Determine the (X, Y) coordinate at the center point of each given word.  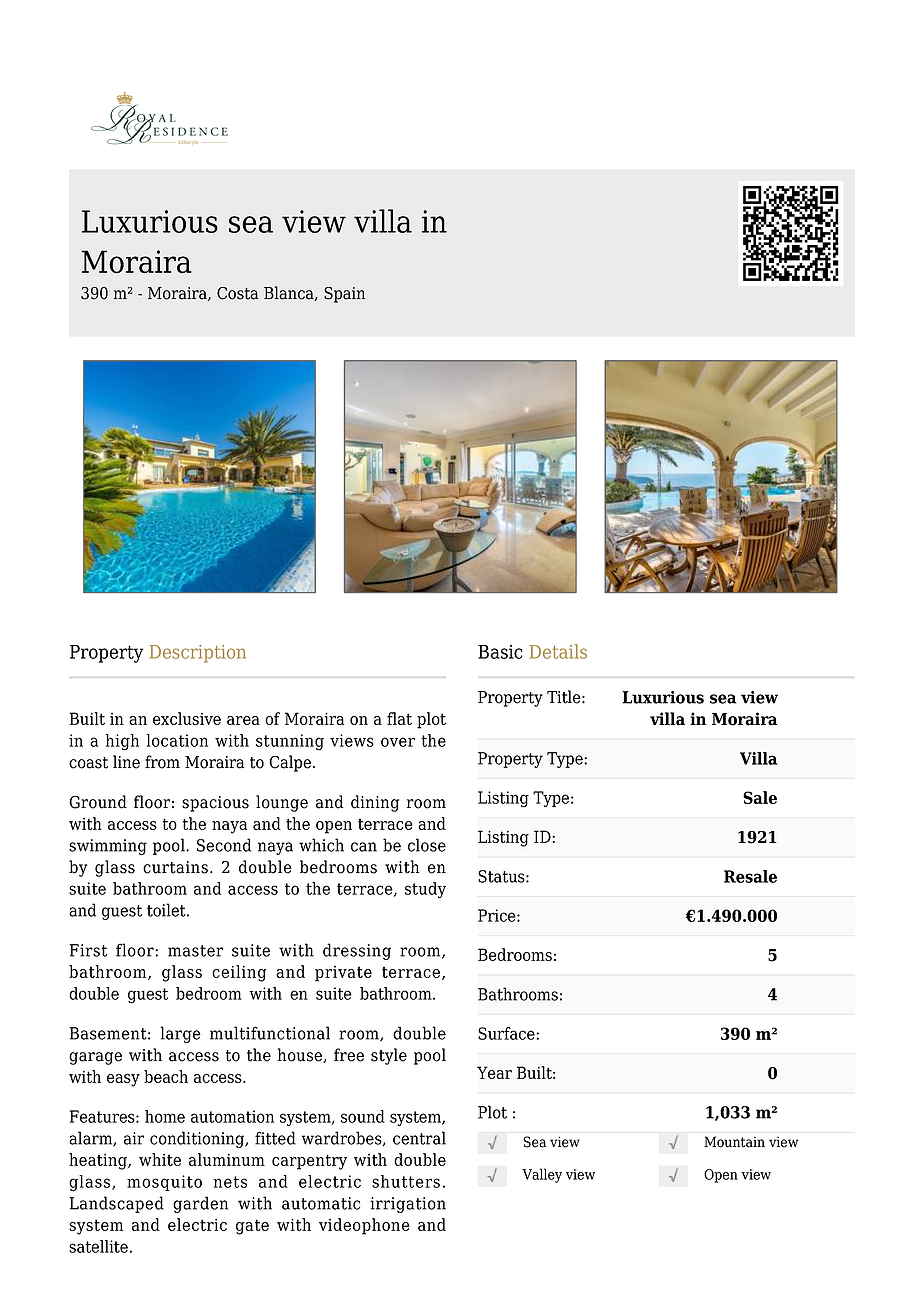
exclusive (187, 718)
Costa (237, 293)
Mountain (735, 1142)
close (427, 845)
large (180, 1034)
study (425, 890)
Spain (344, 295)
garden (200, 1204)
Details (558, 651)
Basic (500, 652)
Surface (507, 1033)
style (389, 1056)
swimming (108, 847)
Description (197, 654)
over (398, 742)
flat (399, 718)
